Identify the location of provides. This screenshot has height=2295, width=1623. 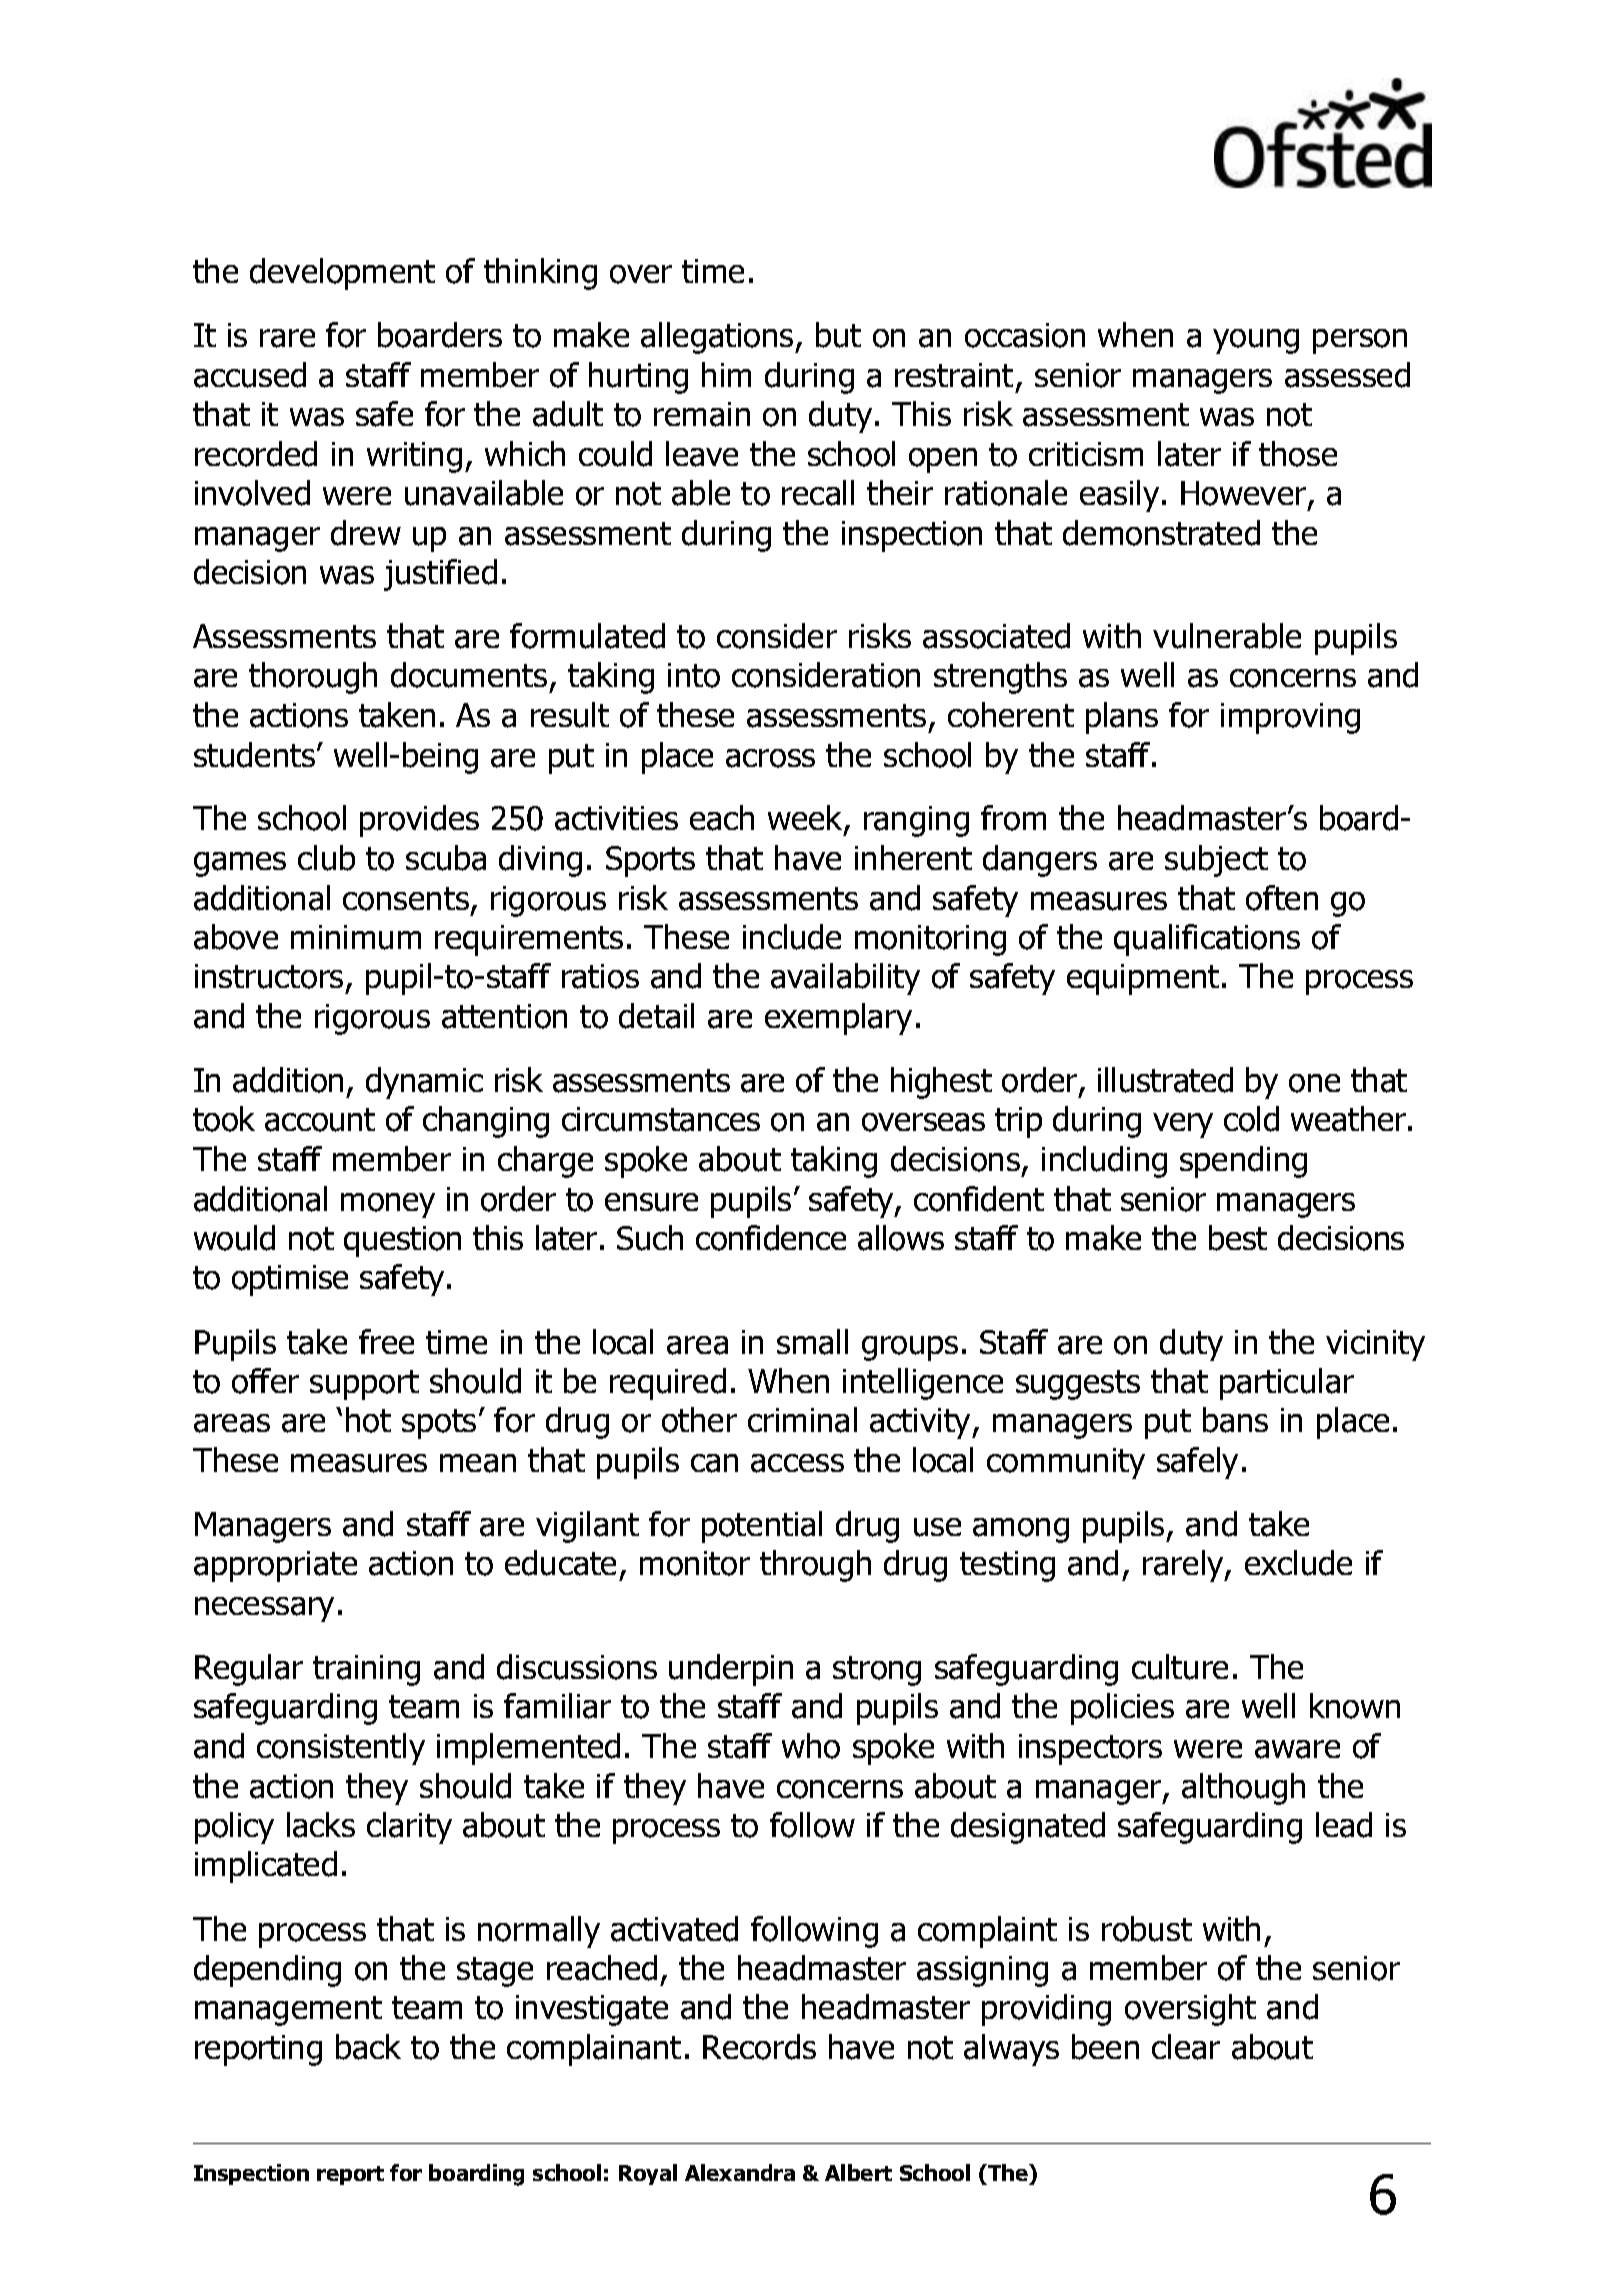
(419, 821).
